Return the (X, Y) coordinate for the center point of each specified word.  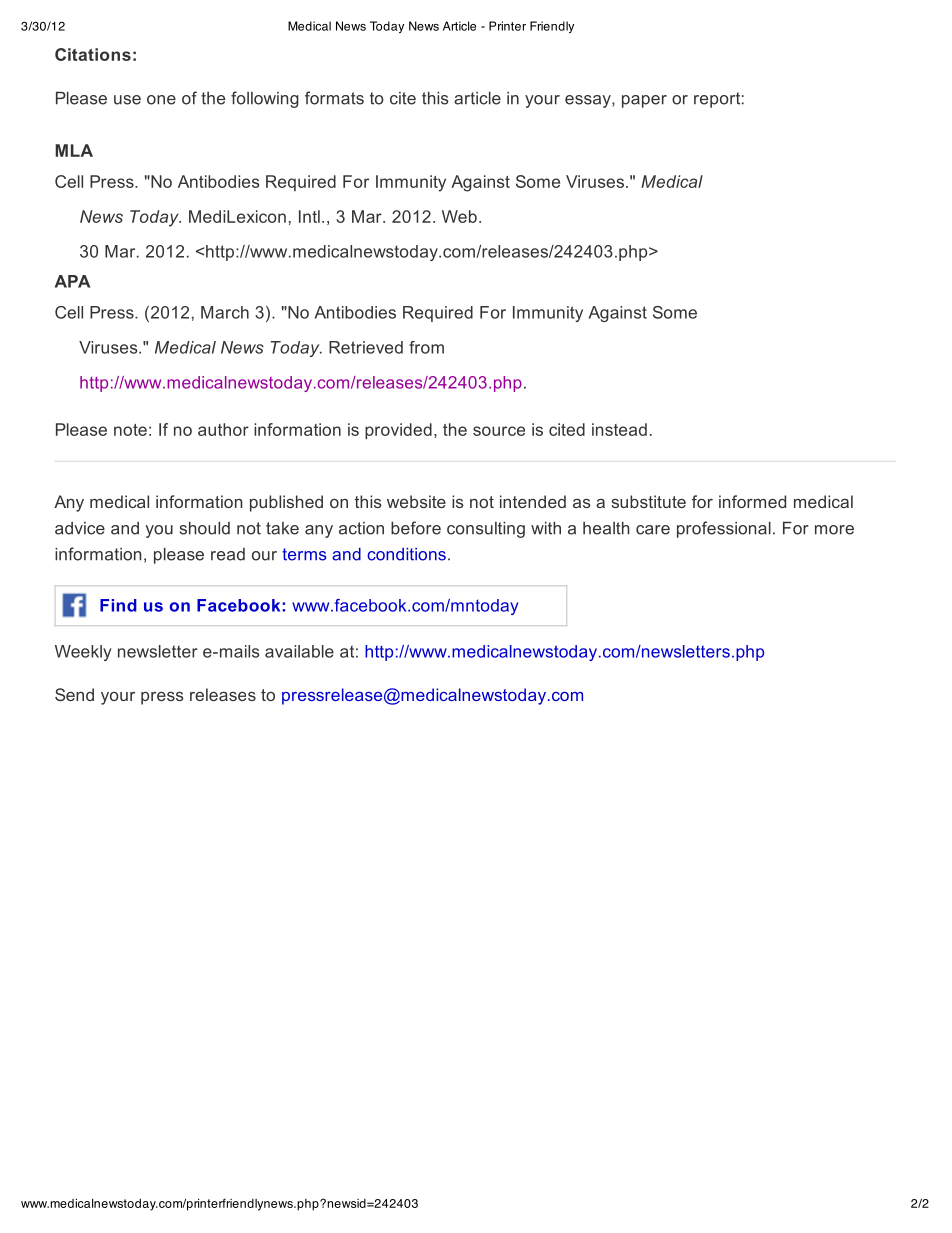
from (426, 347)
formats (334, 98)
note (130, 430)
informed (752, 501)
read (228, 554)
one (161, 100)
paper (644, 101)
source (499, 431)
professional (724, 529)
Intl (309, 216)
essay (589, 101)
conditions (406, 554)
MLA (74, 150)
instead (619, 429)
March (225, 312)
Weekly (83, 653)
